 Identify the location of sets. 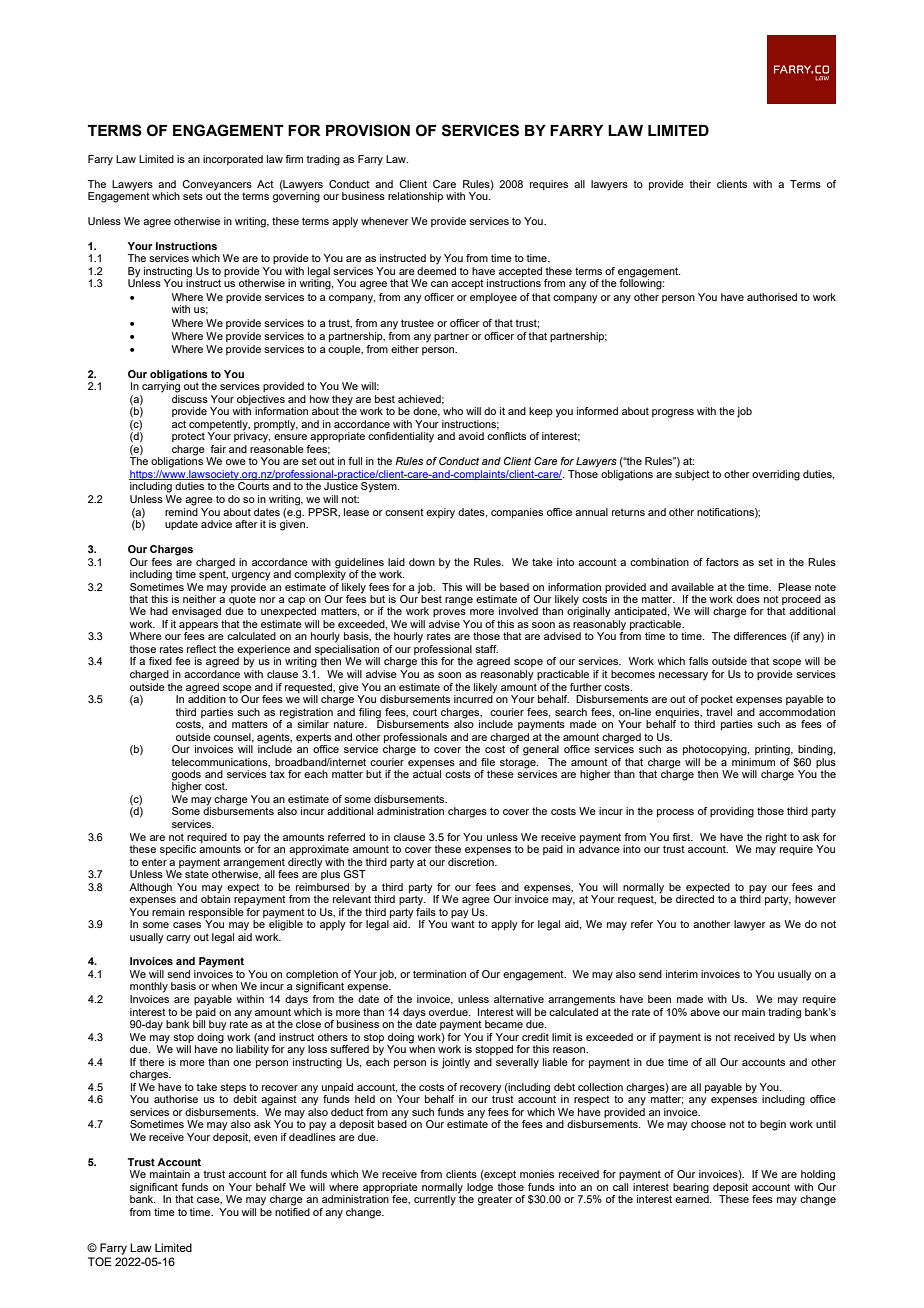
(193, 196).
